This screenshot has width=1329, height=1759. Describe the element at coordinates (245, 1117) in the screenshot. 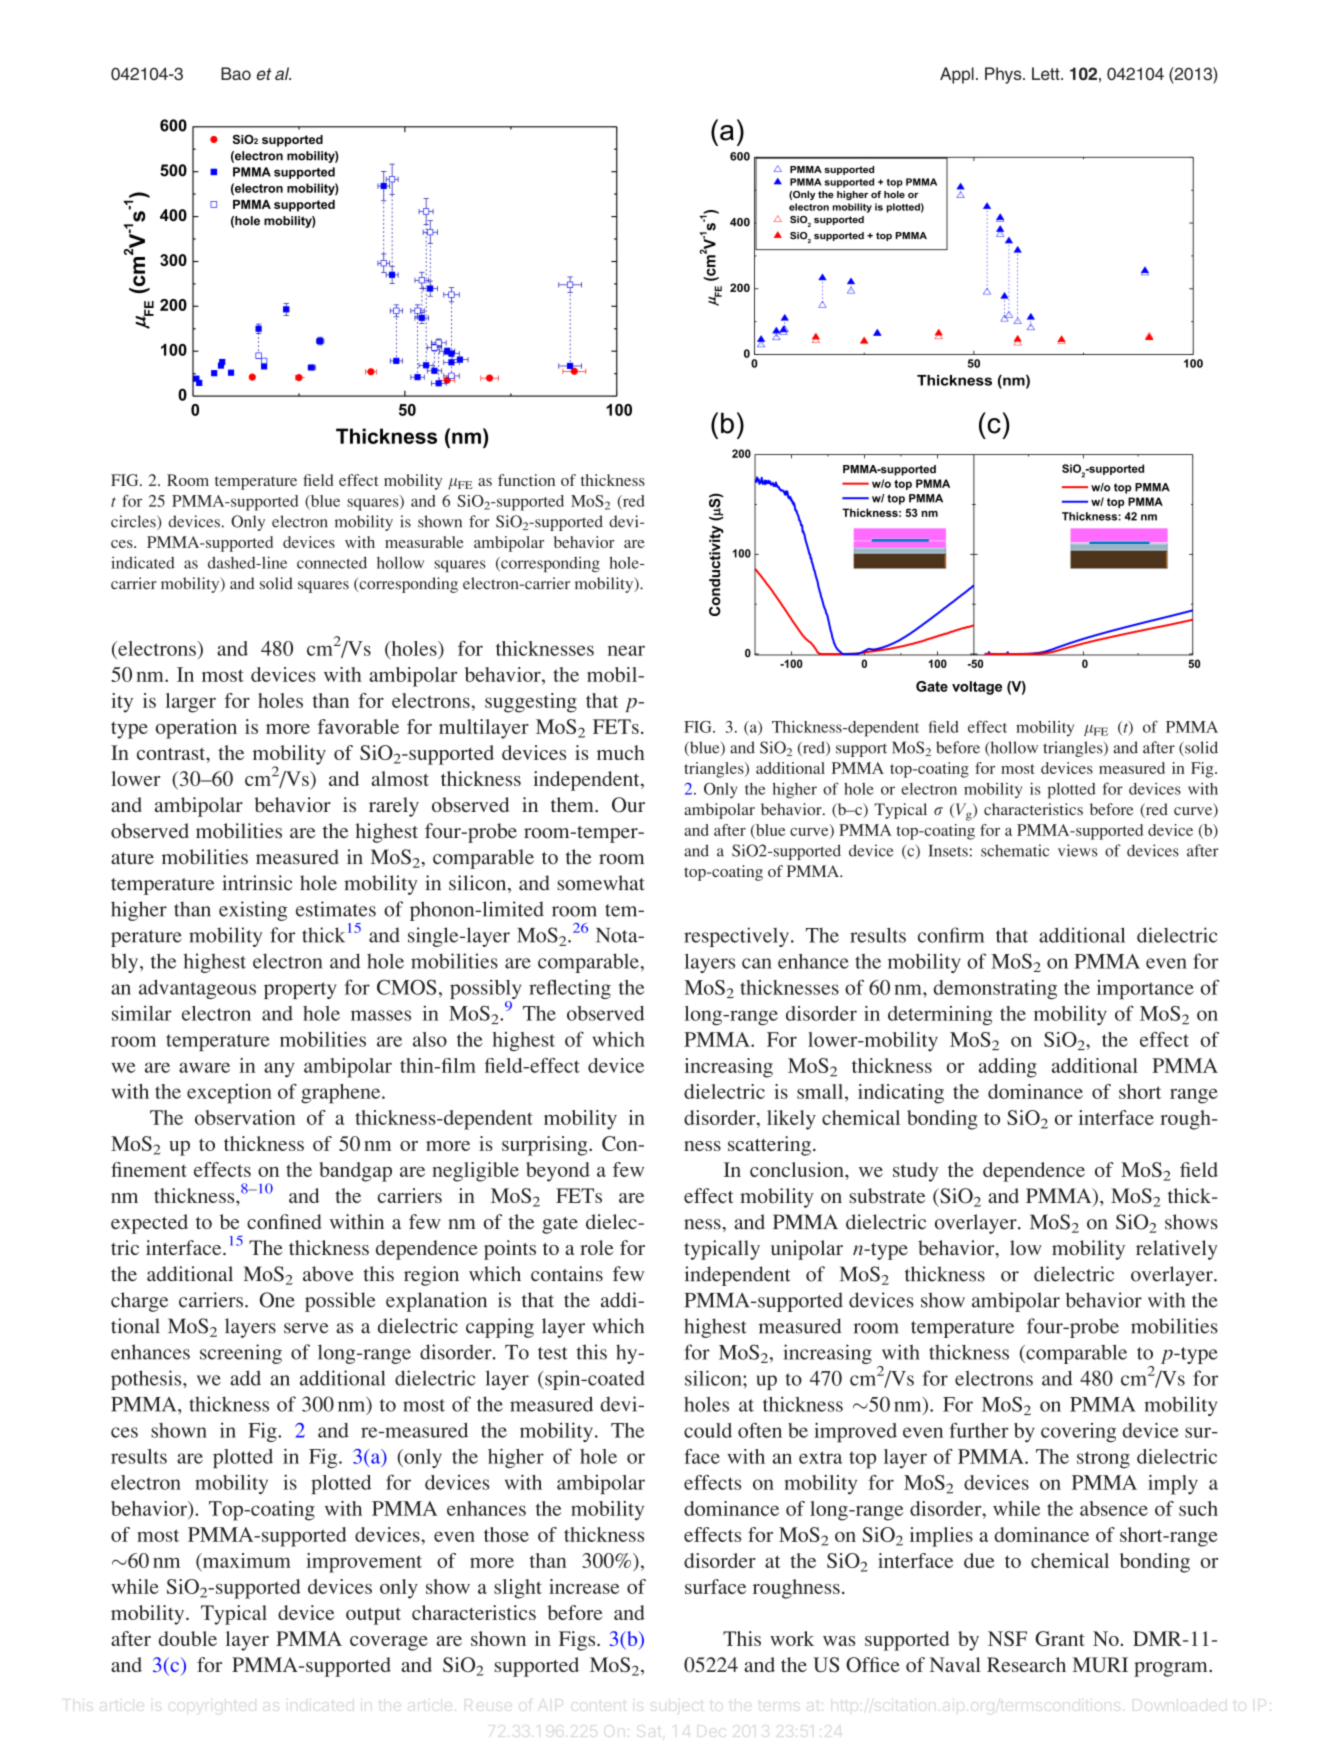

I see `observation` at that location.
